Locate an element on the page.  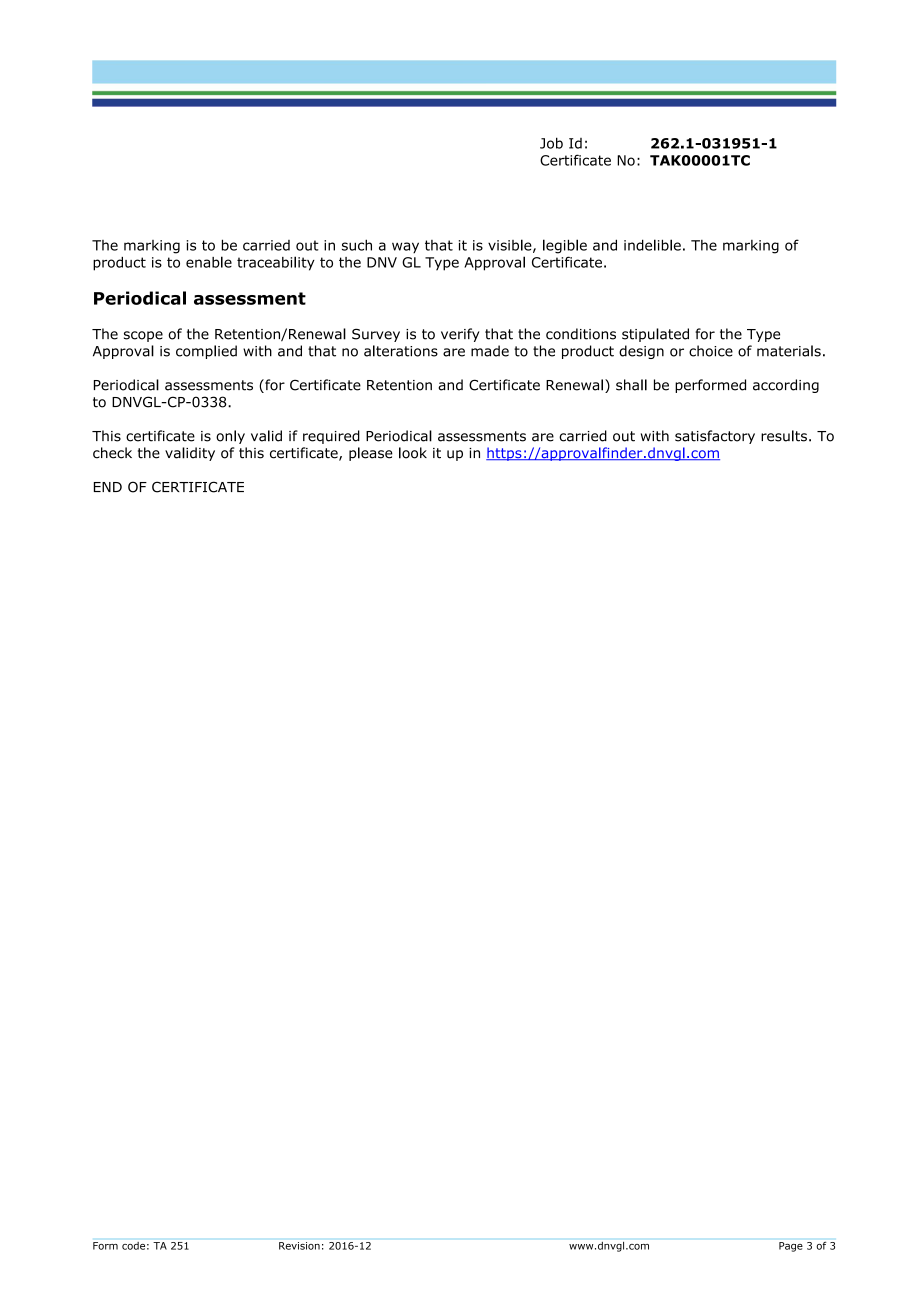
according is located at coordinates (786, 386).
